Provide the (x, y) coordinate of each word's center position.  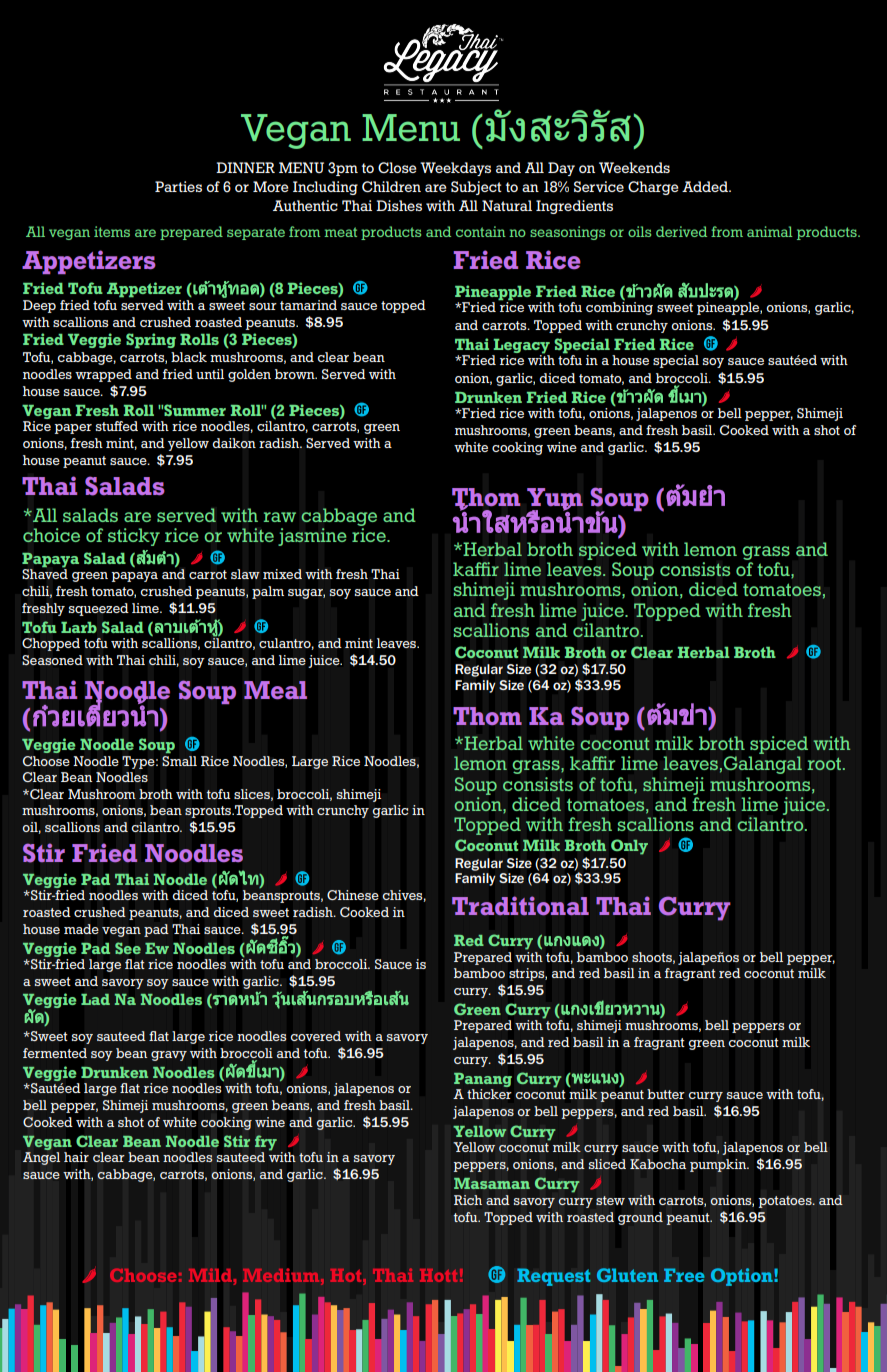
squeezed (99, 609)
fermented (55, 1053)
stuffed (117, 426)
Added (706, 186)
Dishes (399, 205)
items (112, 231)
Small (179, 761)
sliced (607, 1164)
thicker (489, 1094)
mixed (282, 574)
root (826, 764)
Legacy (521, 347)
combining (619, 308)
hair (76, 1157)
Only (629, 847)
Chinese (353, 895)
